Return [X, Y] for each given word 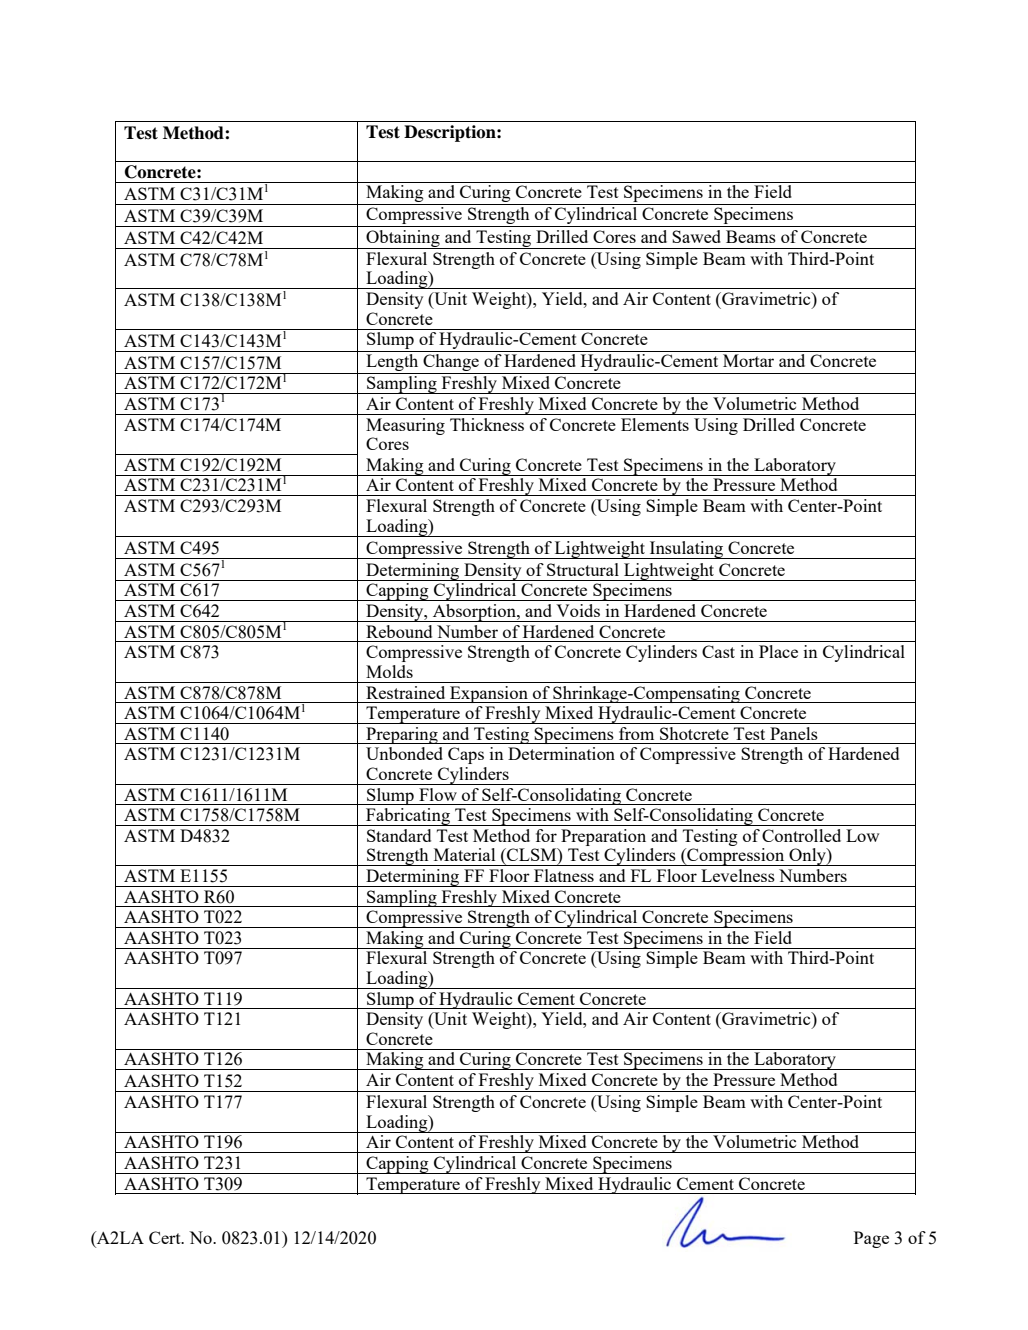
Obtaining [403, 239]
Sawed [696, 236]
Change [451, 364]
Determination [561, 753]
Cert [166, 1237]
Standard [399, 835]
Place [778, 651]
